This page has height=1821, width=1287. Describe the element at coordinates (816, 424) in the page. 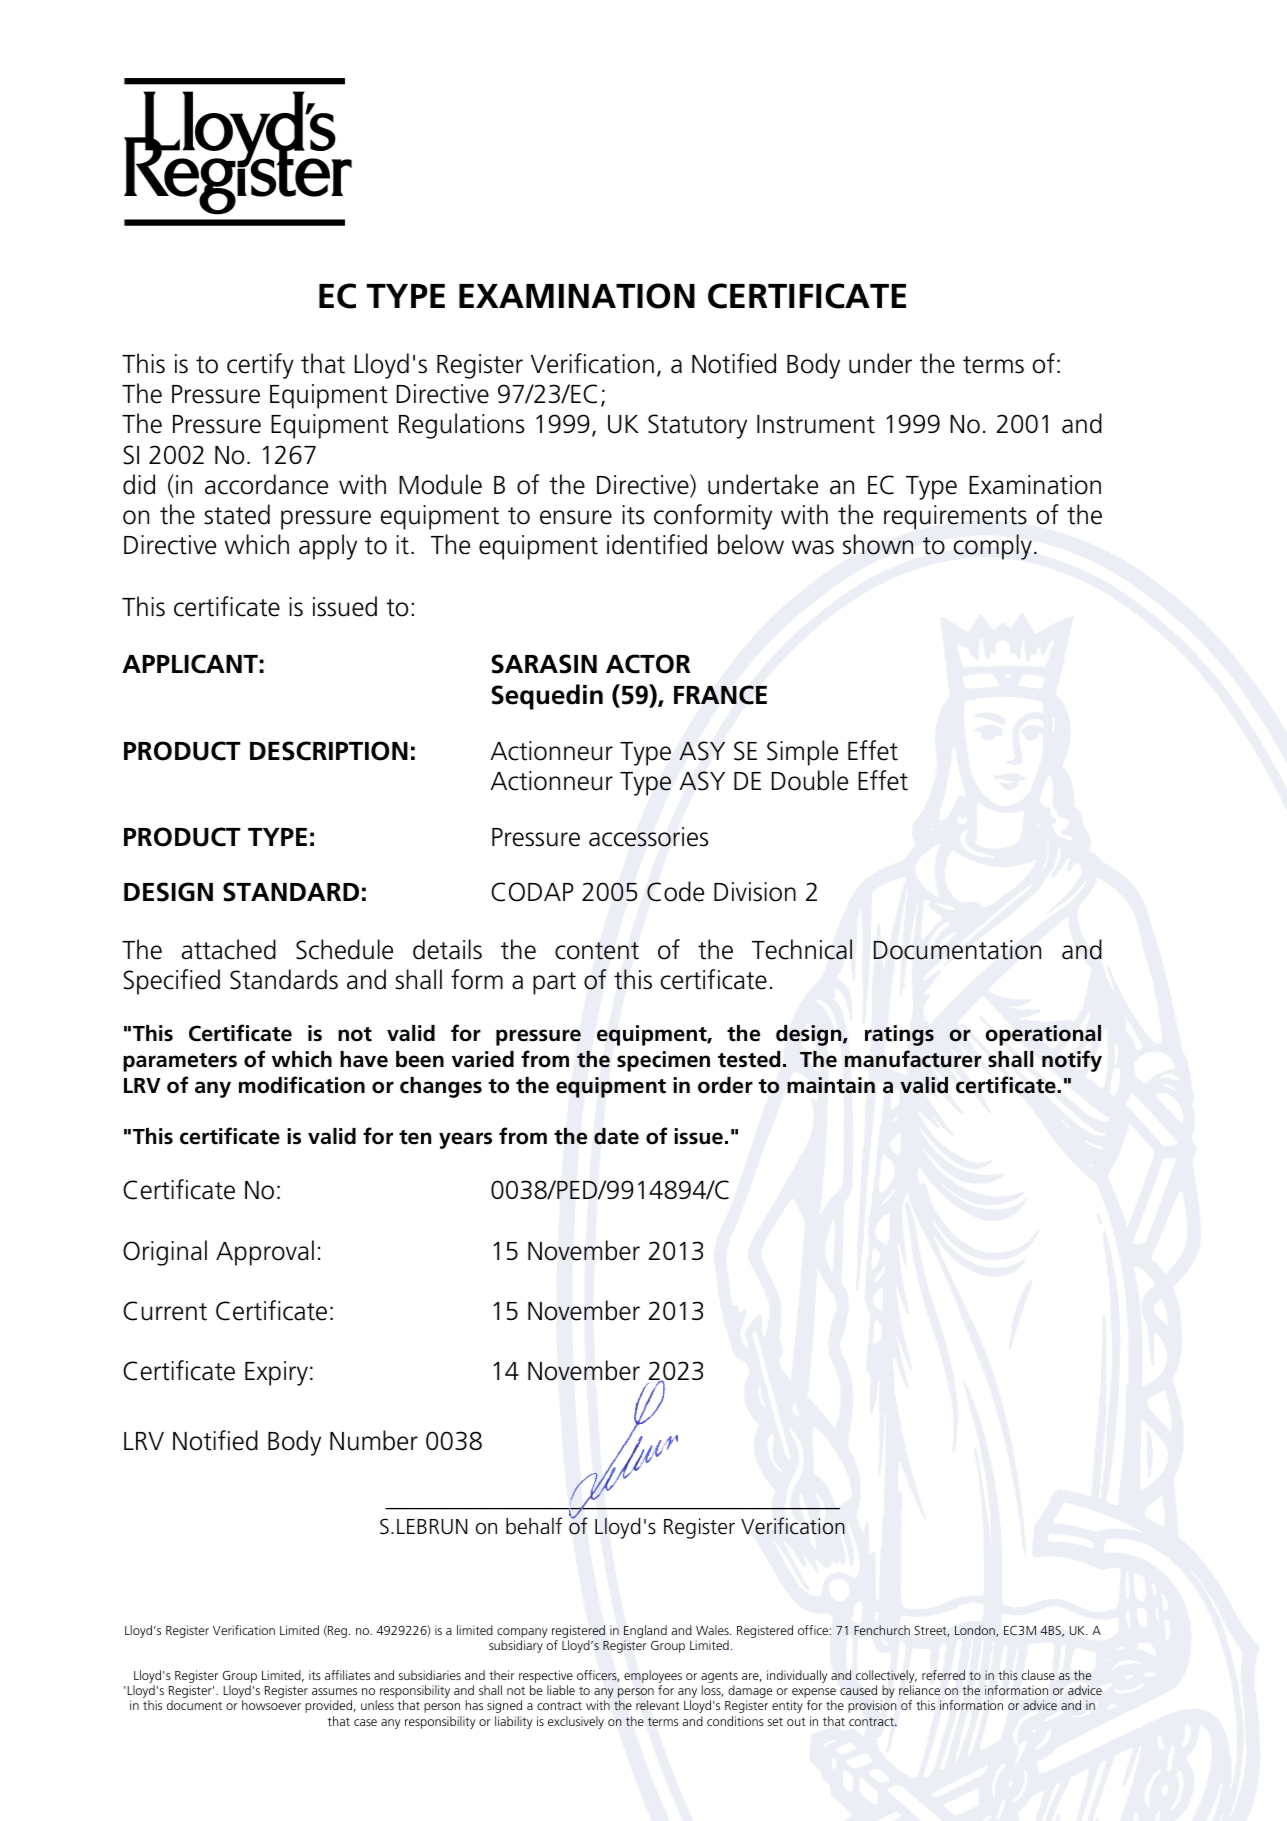

I see `Instrument` at that location.
